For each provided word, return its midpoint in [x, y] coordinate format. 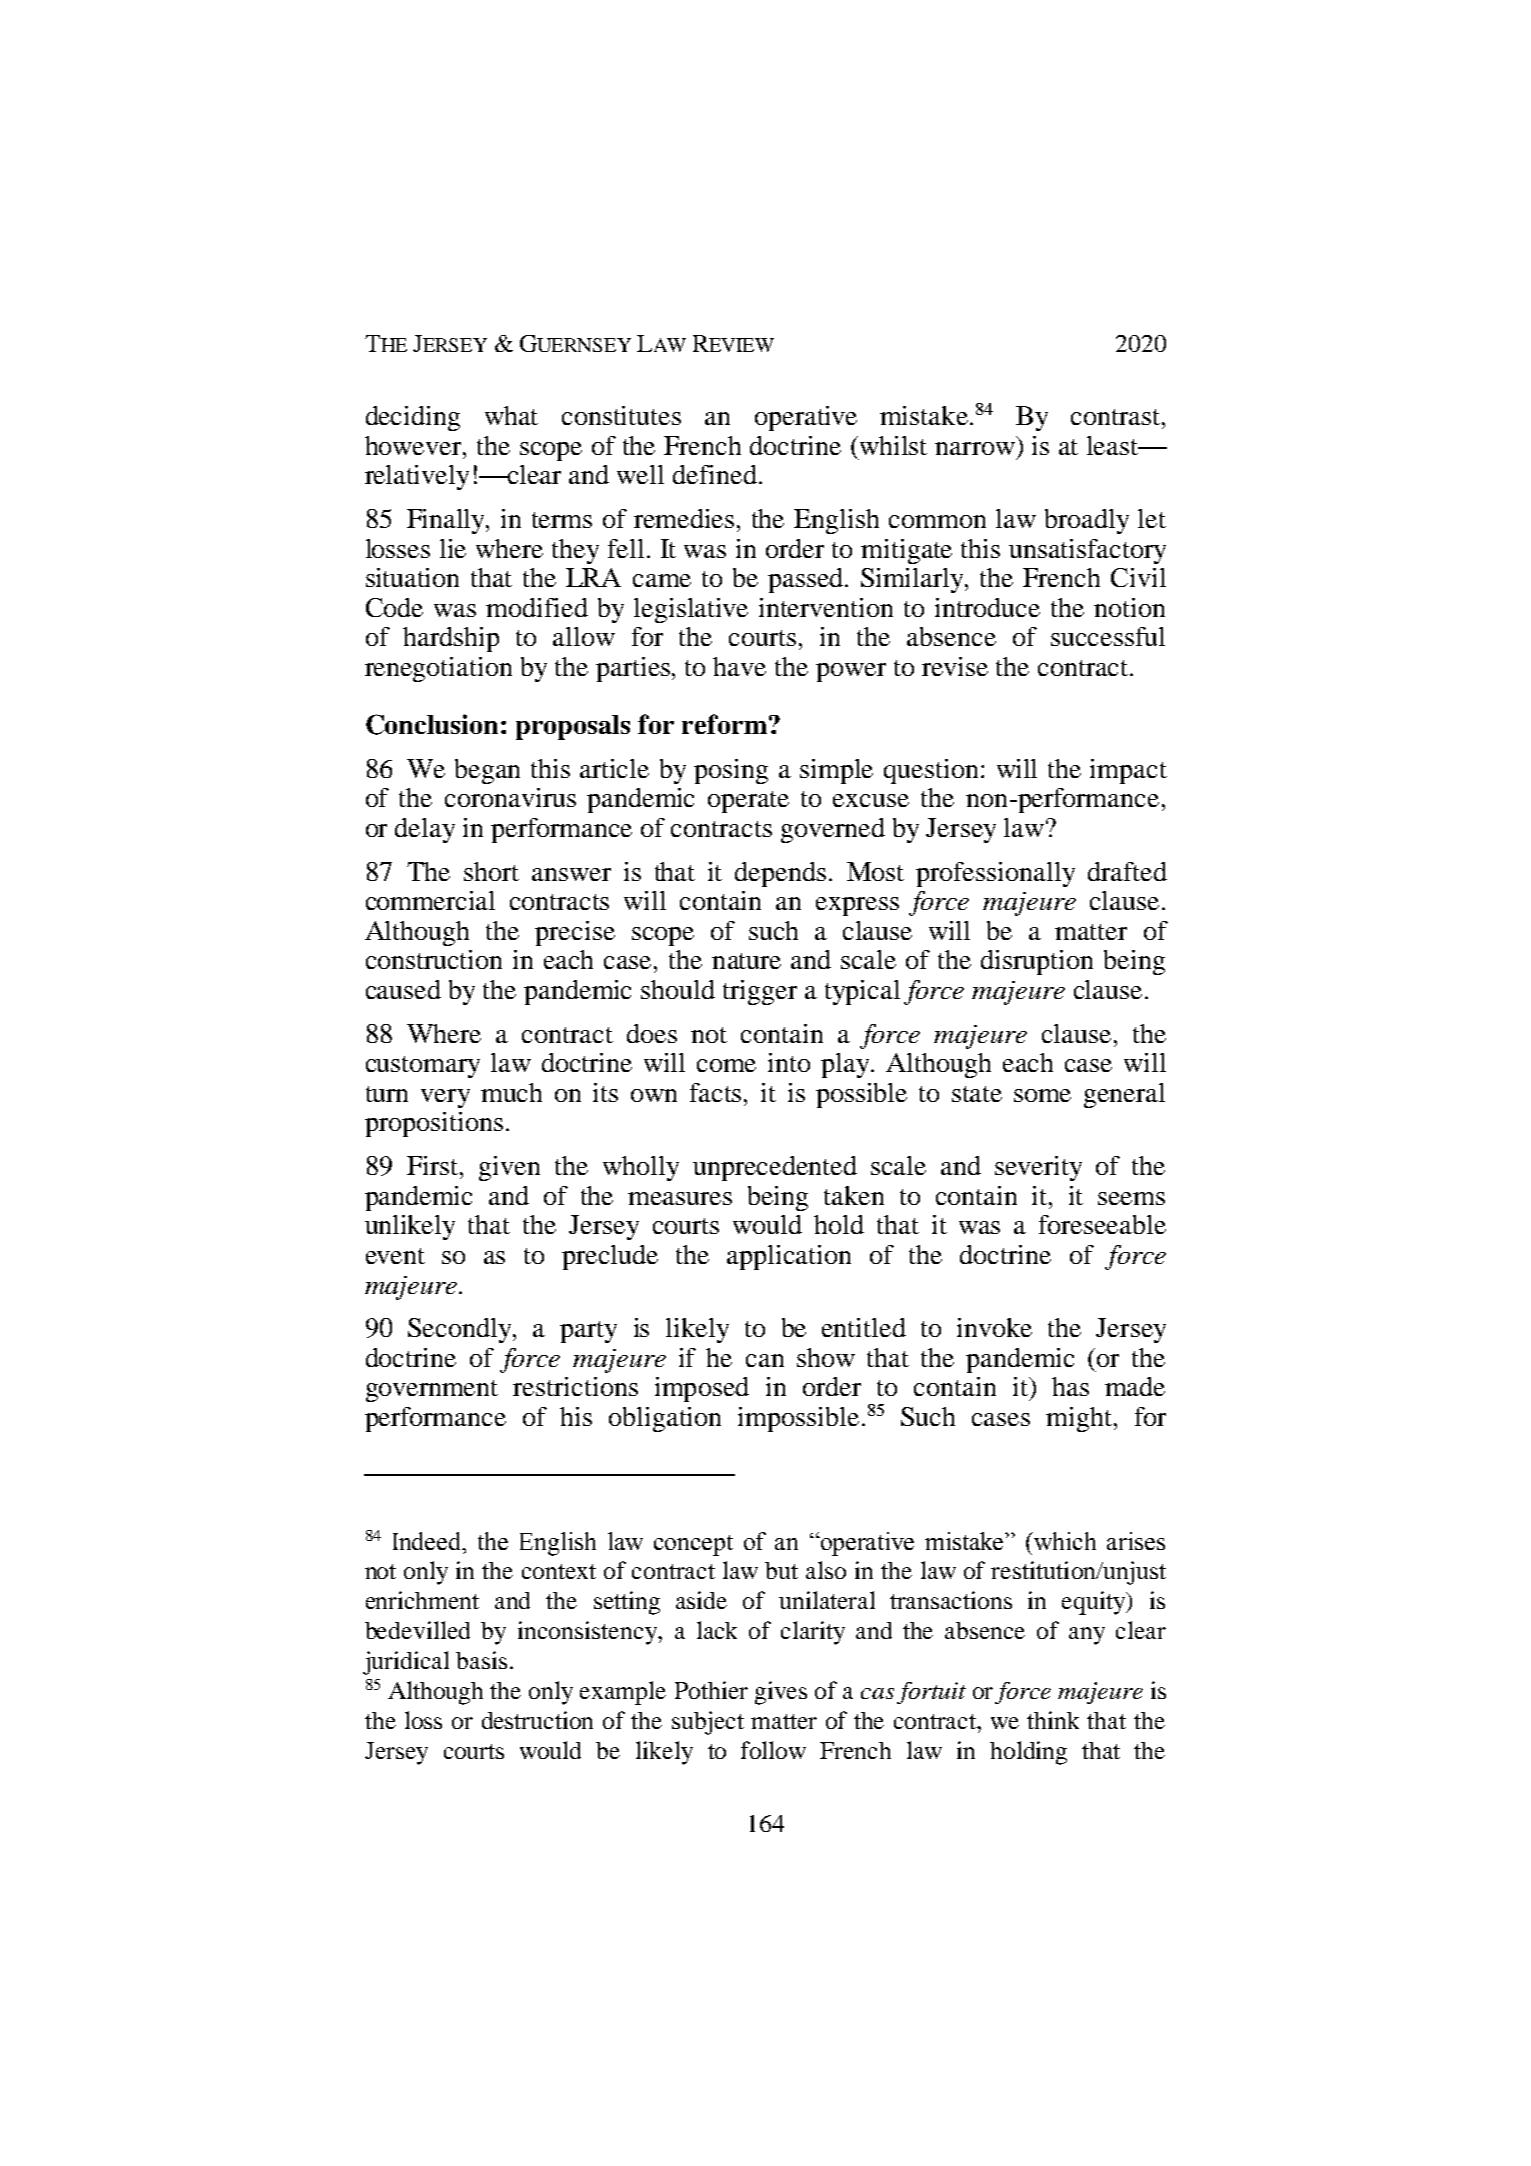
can [765, 1360]
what [511, 415]
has [1070, 1386]
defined [715, 474]
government [432, 1391]
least [1114, 445]
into [789, 1062]
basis [481, 1660]
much [511, 1092]
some [1042, 1095]
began [487, 771]
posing [731, 771]
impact [1128, 771]
